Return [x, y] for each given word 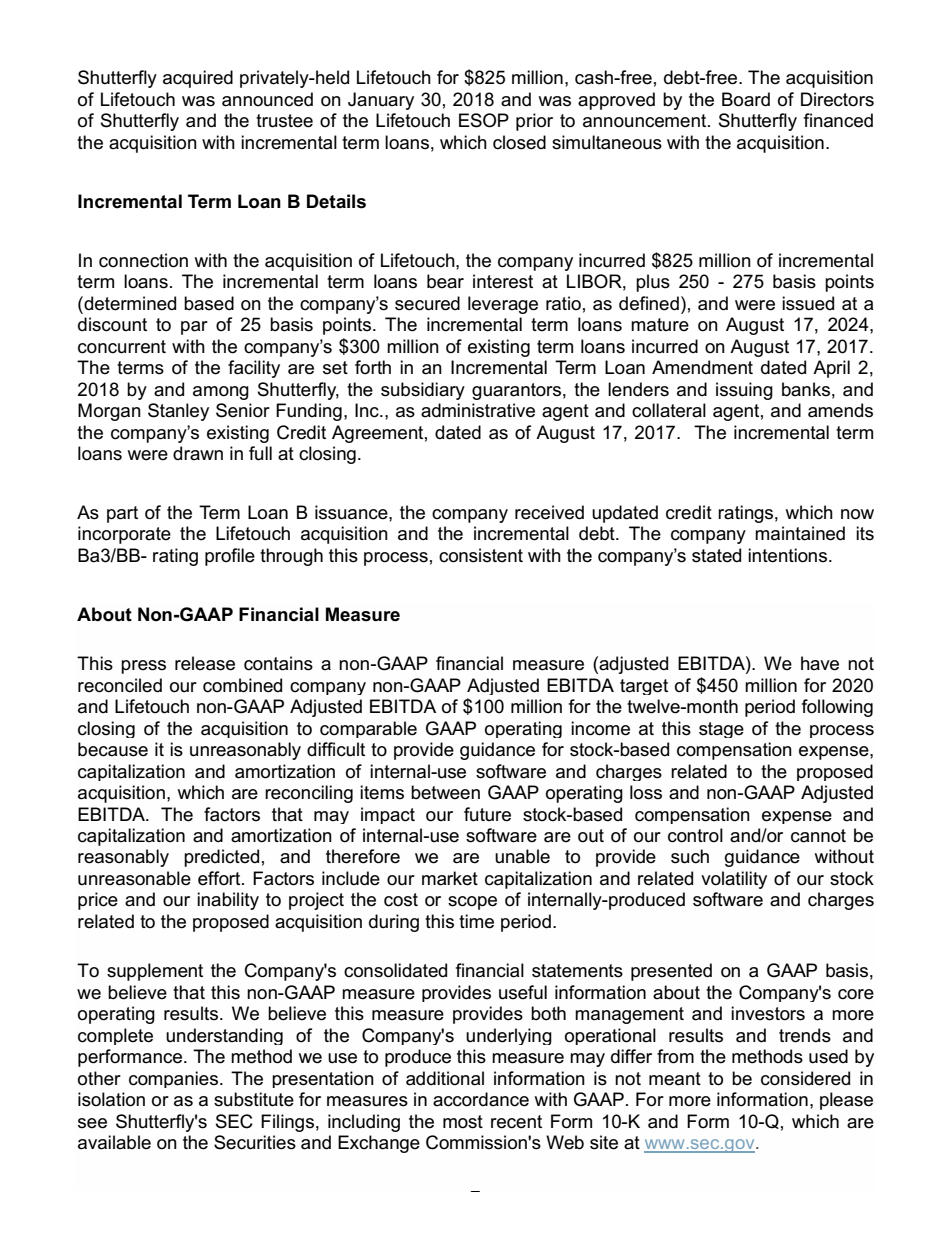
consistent [481, 555]
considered [805, 1078]
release [205, 663]
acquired [198, 79]
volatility [734, 880]
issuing [744, 391]
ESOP [484, 120]
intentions [787, 555]
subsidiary [423, 391]
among [221, 393]
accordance [481, 1099]
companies [175, 1079]
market [450, 878]
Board [746, 99]
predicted [221, 858]
